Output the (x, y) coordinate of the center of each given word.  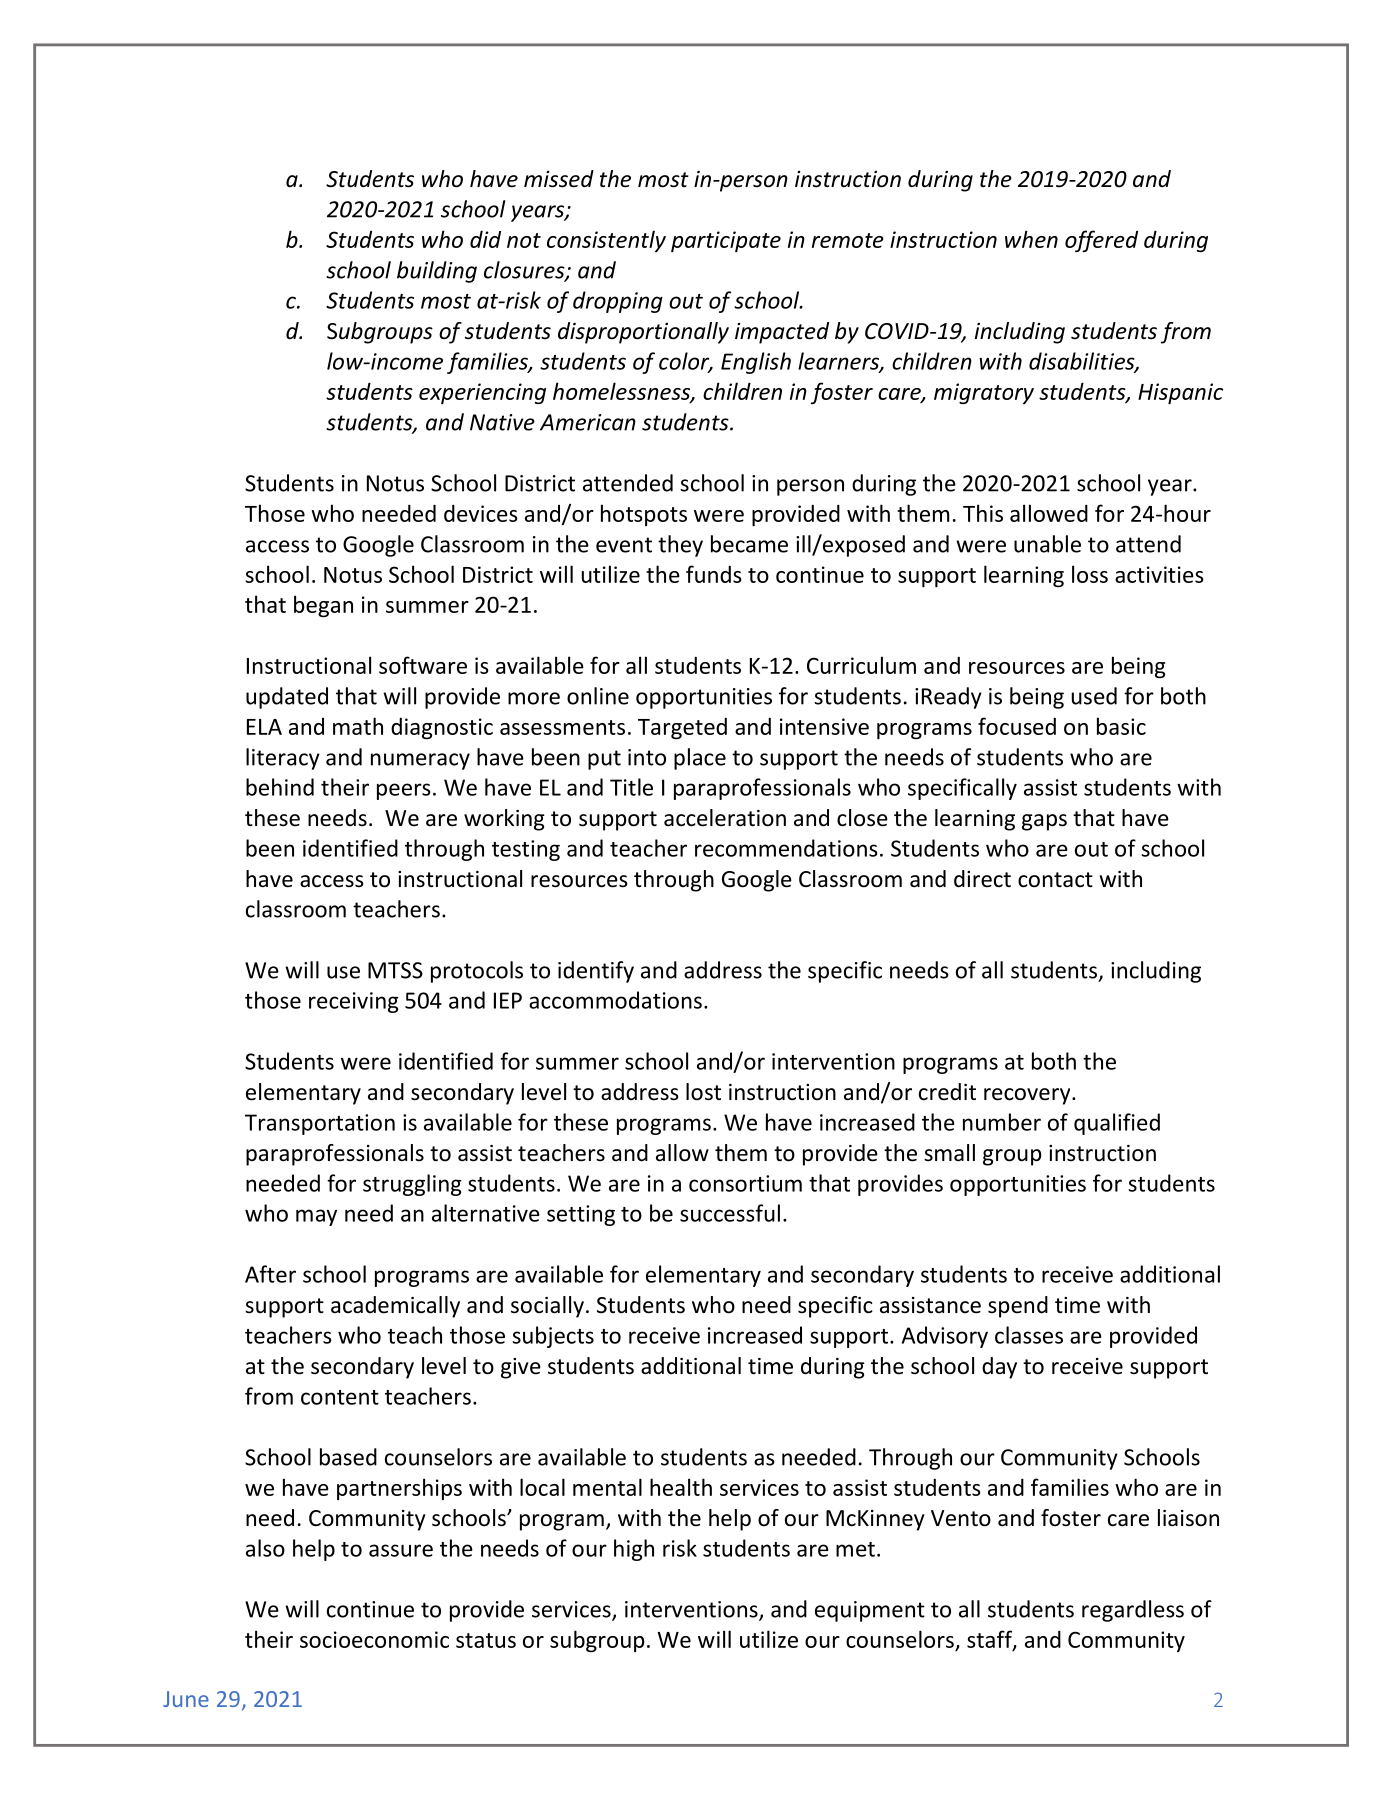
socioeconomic (374, 1639)
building (437, 272)
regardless (1133, 1611)
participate (726, 241)
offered (1101, 241)
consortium (745, 1183)
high (634, 1550)
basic (1121, 726)
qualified (1117, 1124)
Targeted (682, 728)
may (316, 1217)
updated (287, 698)
